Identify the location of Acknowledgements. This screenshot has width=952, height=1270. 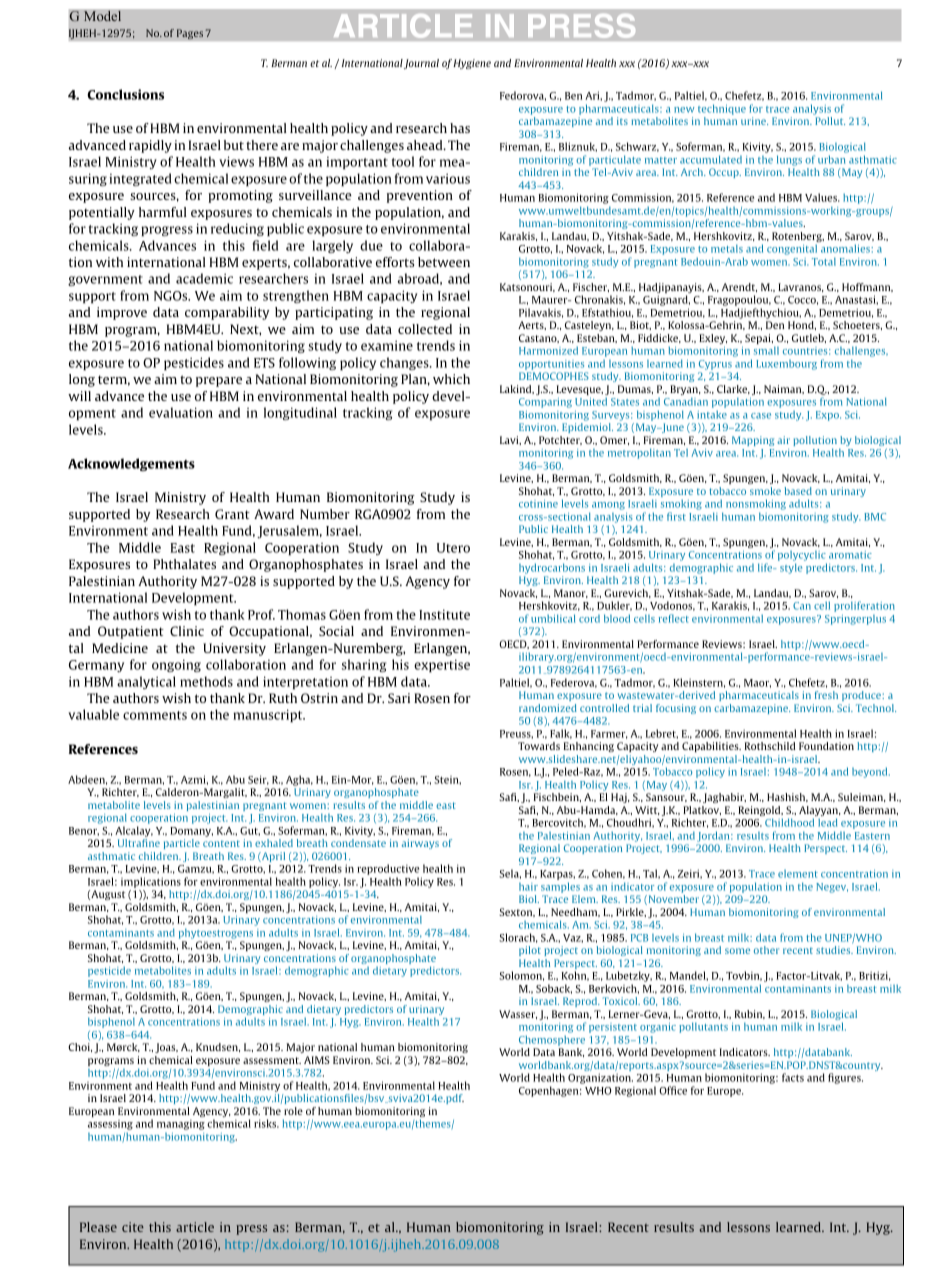
(131, 464).
